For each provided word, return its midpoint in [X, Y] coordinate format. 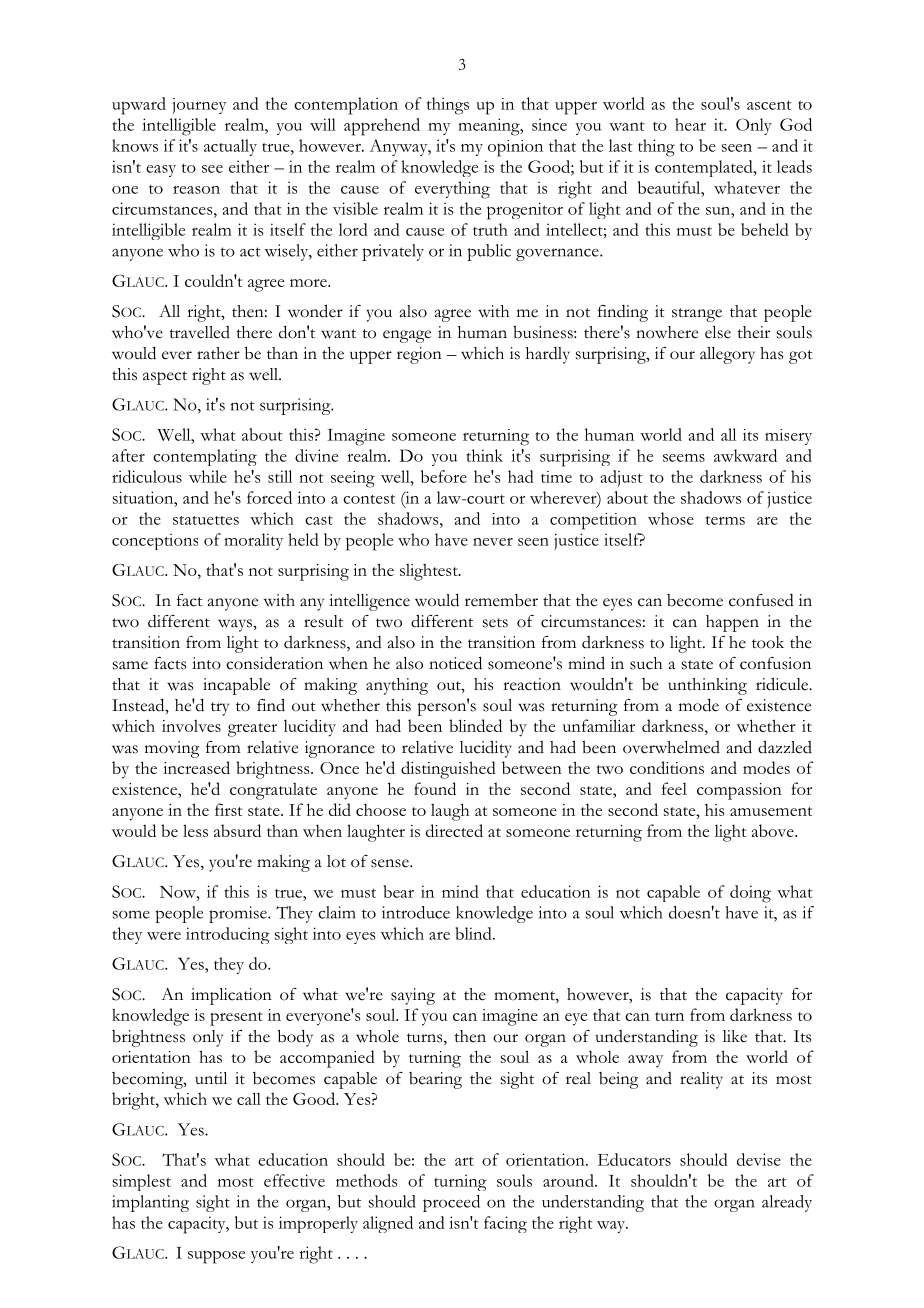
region [419, 355]
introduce [416, 912]
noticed [455, 663]
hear [690, 124]
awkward [745, 455]
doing [750, 894]
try [220, 709]
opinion [515, 148]
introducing [228, 935]
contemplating [205, 457]
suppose [216, 1257]
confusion [775, 663]
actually [230, 147]
